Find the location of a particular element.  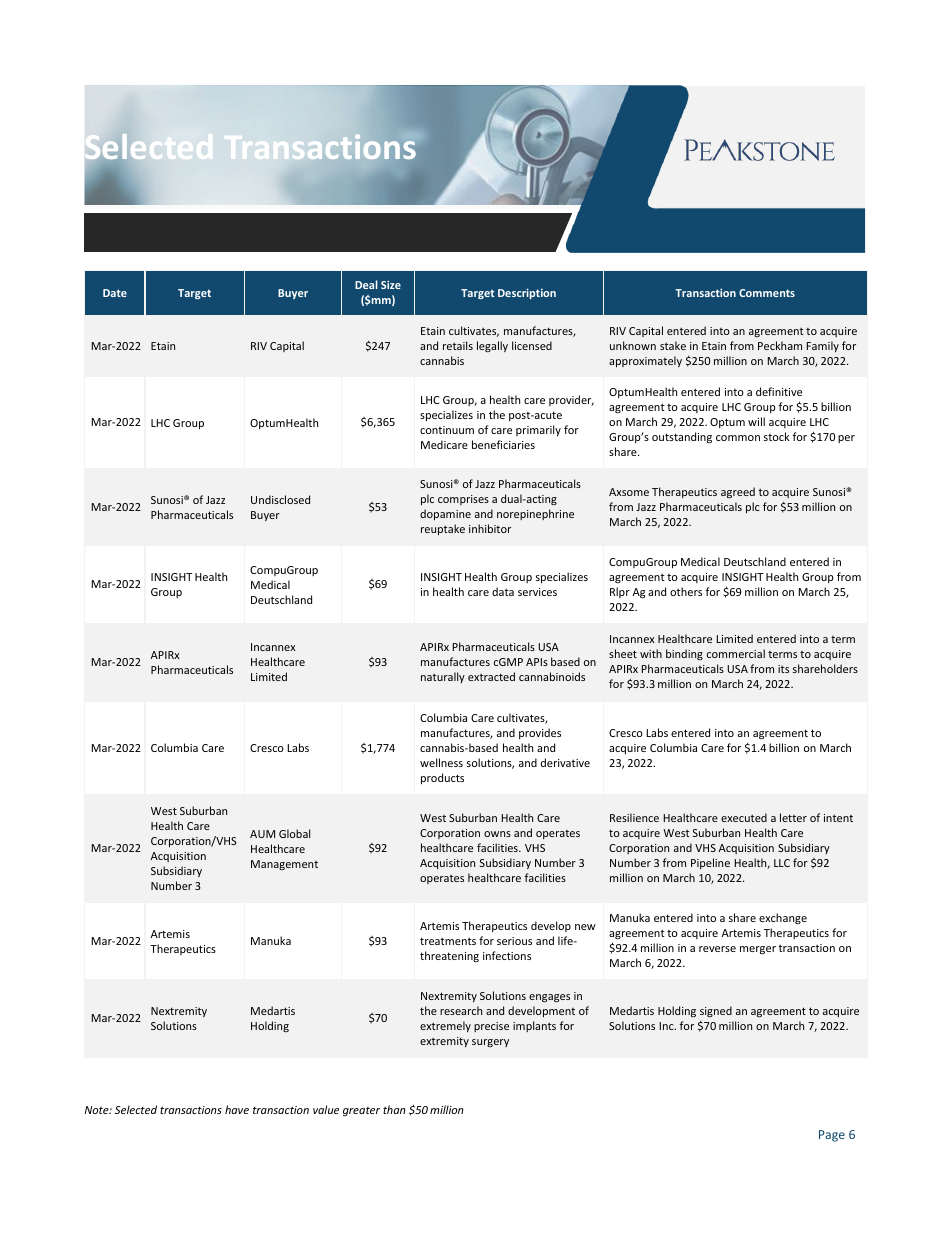

have is located at coordinates (237, 1109).
